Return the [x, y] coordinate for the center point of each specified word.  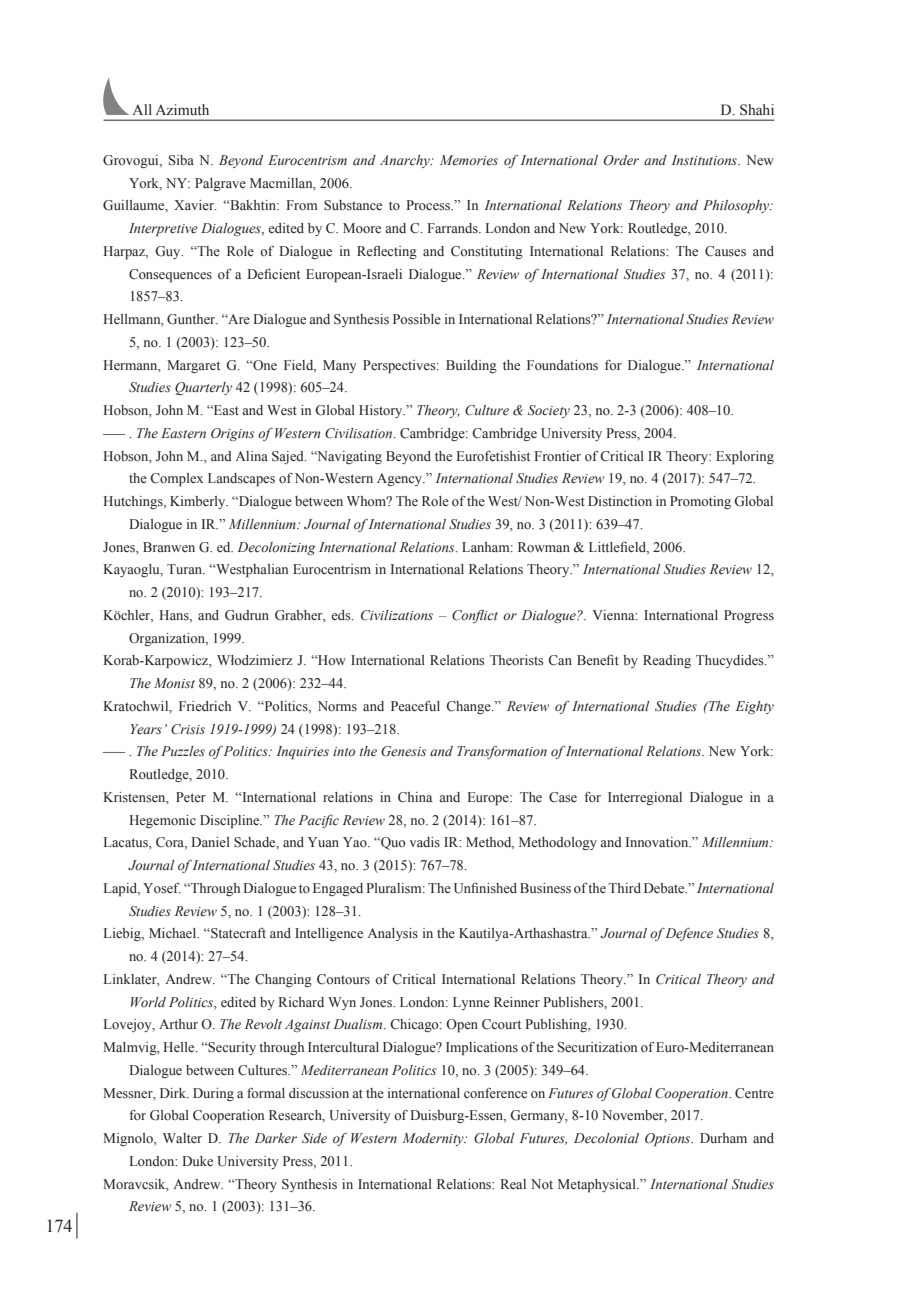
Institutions [705, 160]
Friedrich [205, 706]
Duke [197, 1161]
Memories [469, 160]
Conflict [475, 616]
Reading [667, 661]
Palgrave [220, 184]
